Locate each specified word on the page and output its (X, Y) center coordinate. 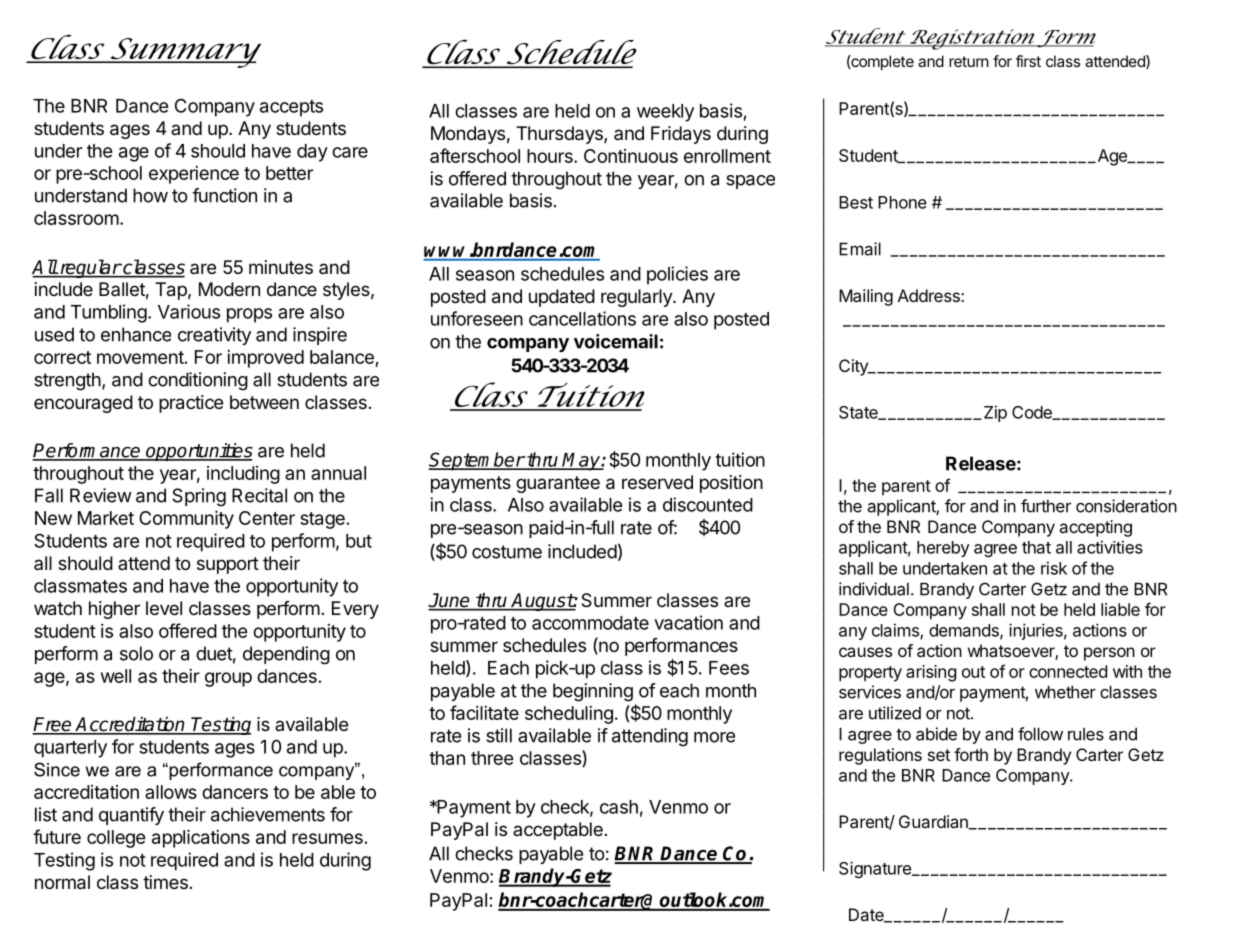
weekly (665, 113)
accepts (291, 108)
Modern (229, 289)
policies (677, 275)
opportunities (198, 452)
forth (971, 754)
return (969, 61)
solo (136, 653)
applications (201, 839)
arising (931, 673)
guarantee (558, 484)
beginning (593, 692)
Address (930, 295)
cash (619, 807)
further (1046, 506)
